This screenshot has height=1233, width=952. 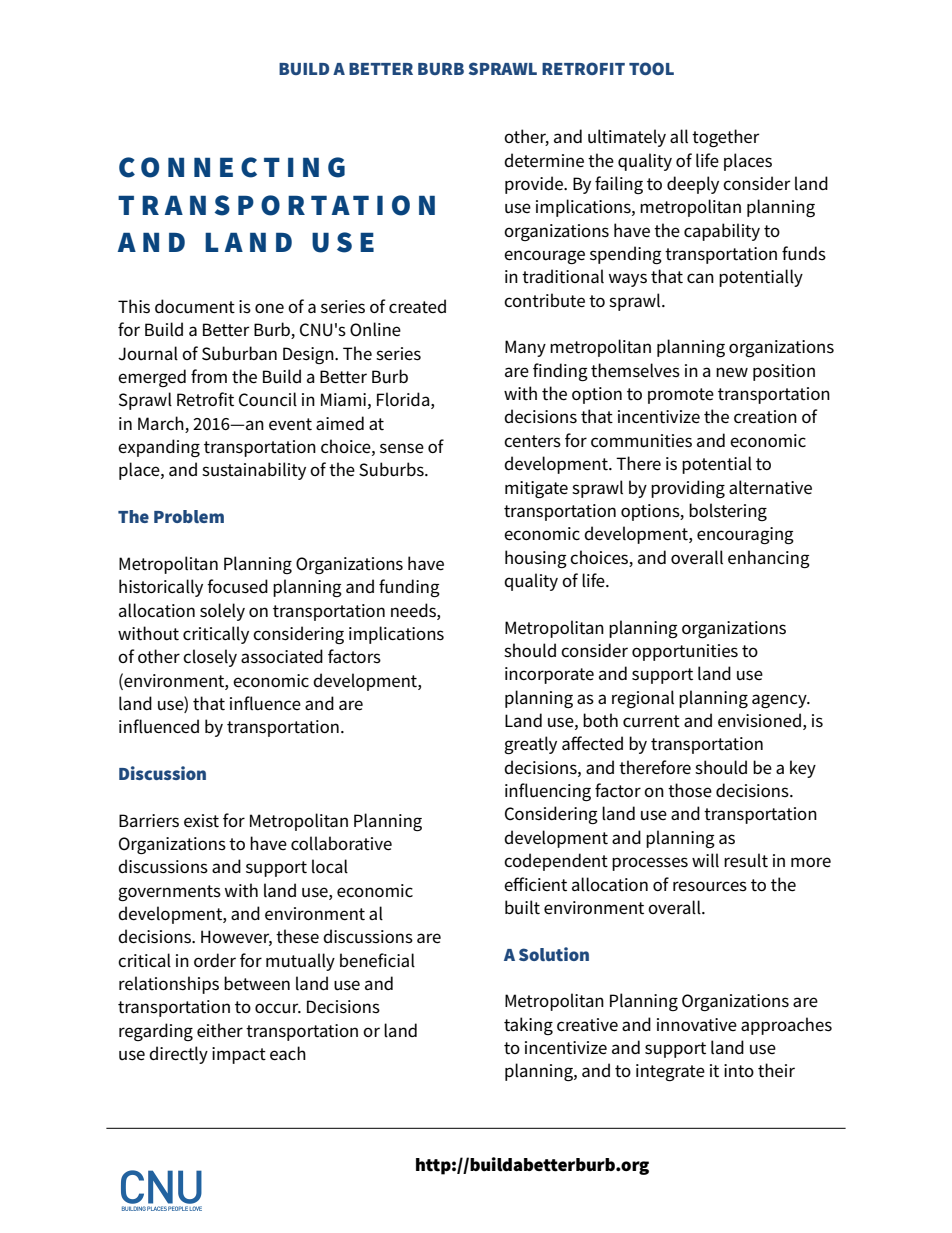 What do you see at coordinates (525, 348) in the screenshot?
I see `Many` at bounding box center [525, 348].
